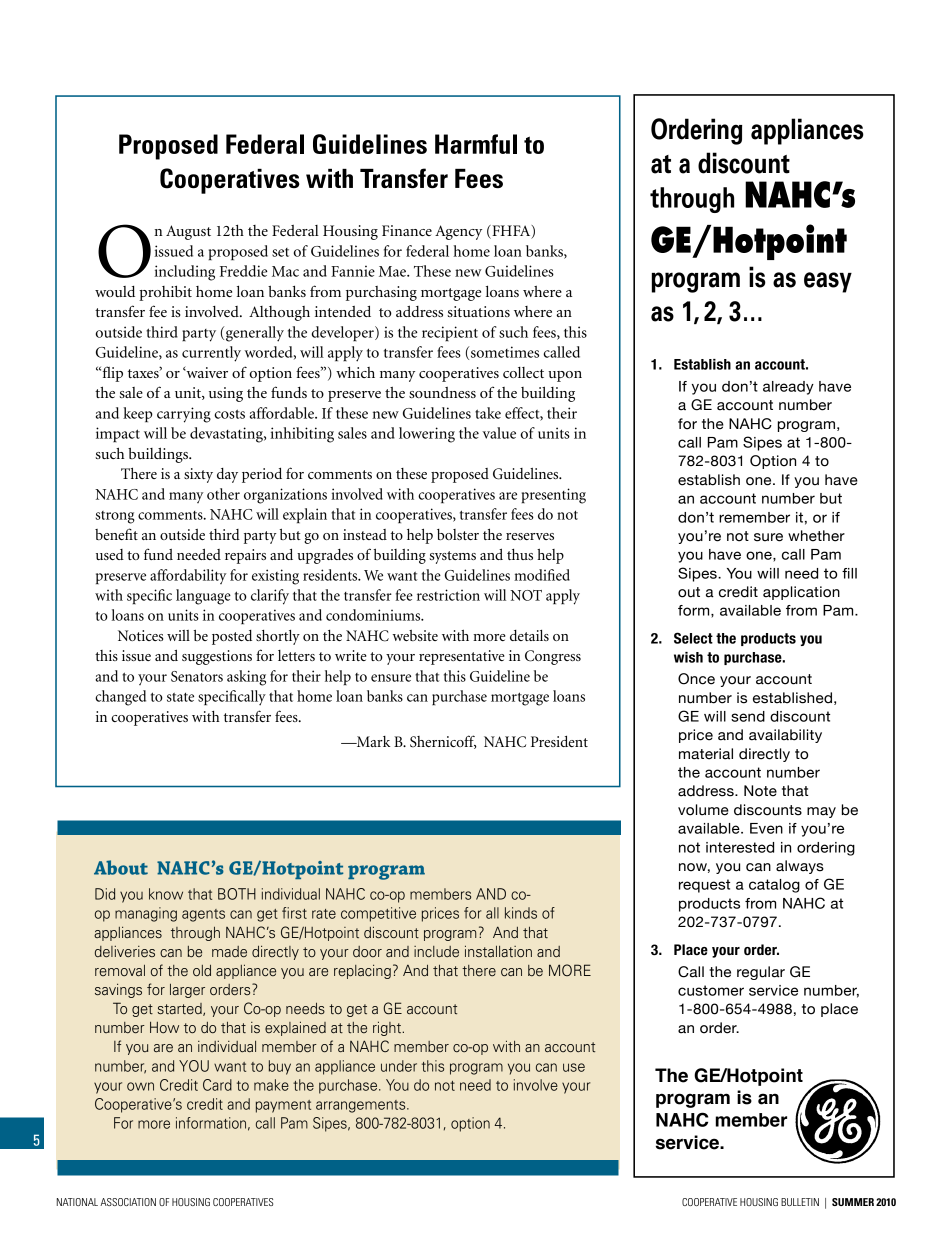  What do you see at coordinates (128, 1202) in the page?
I see `Association` at bounding box center [128, 1202].
